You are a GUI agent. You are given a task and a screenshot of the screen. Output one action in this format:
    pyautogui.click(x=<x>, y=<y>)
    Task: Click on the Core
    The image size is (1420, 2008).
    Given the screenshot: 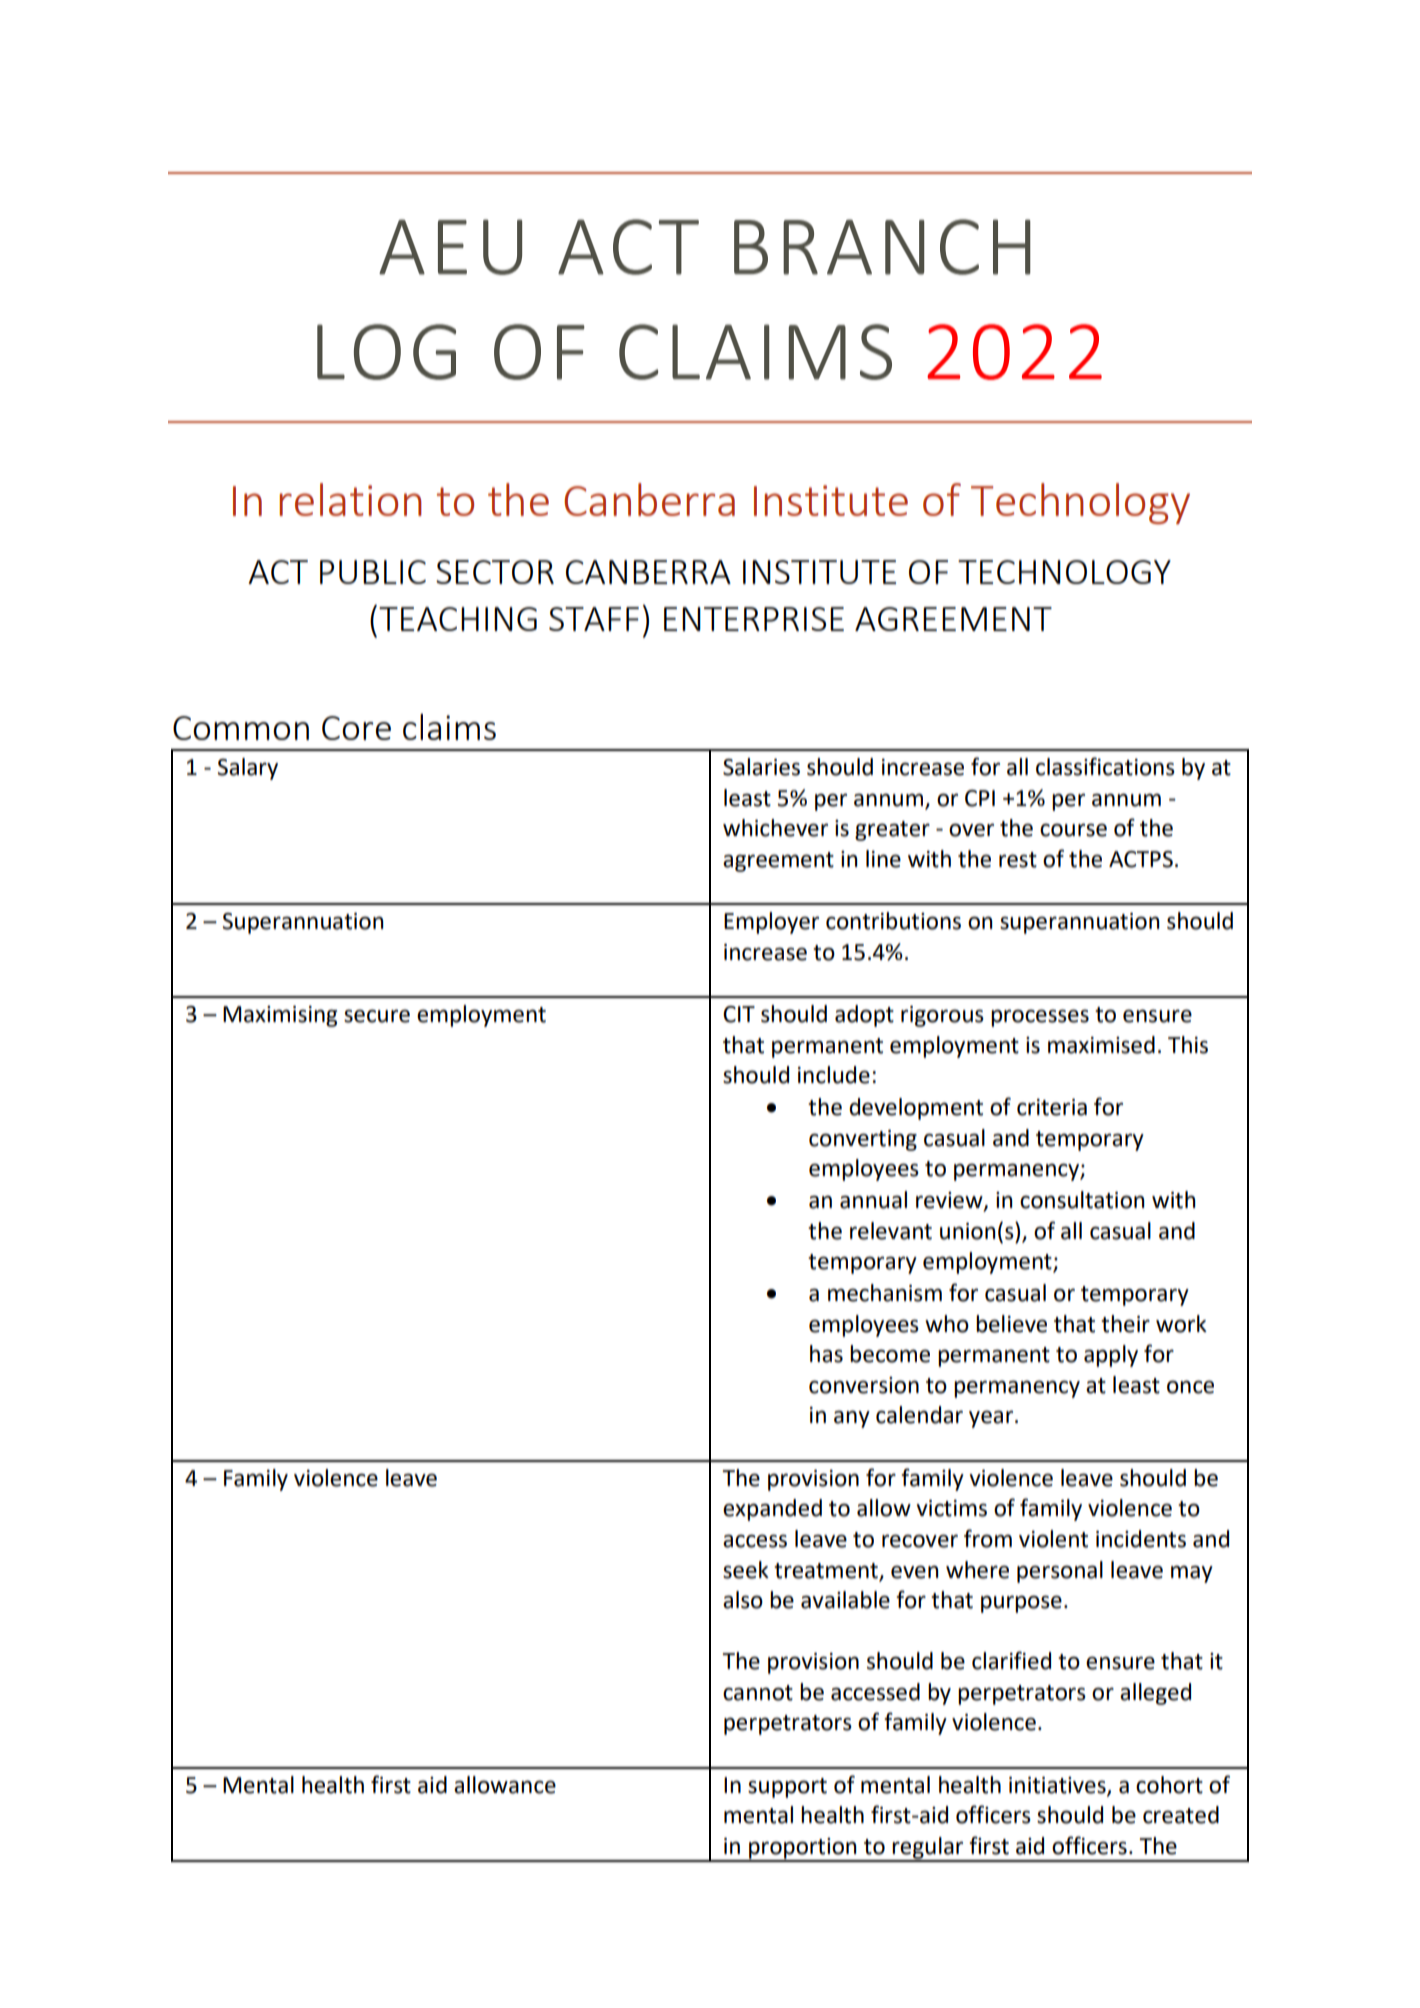 What is the action you would take?
    pyautogui.click(x=356, y=728)
